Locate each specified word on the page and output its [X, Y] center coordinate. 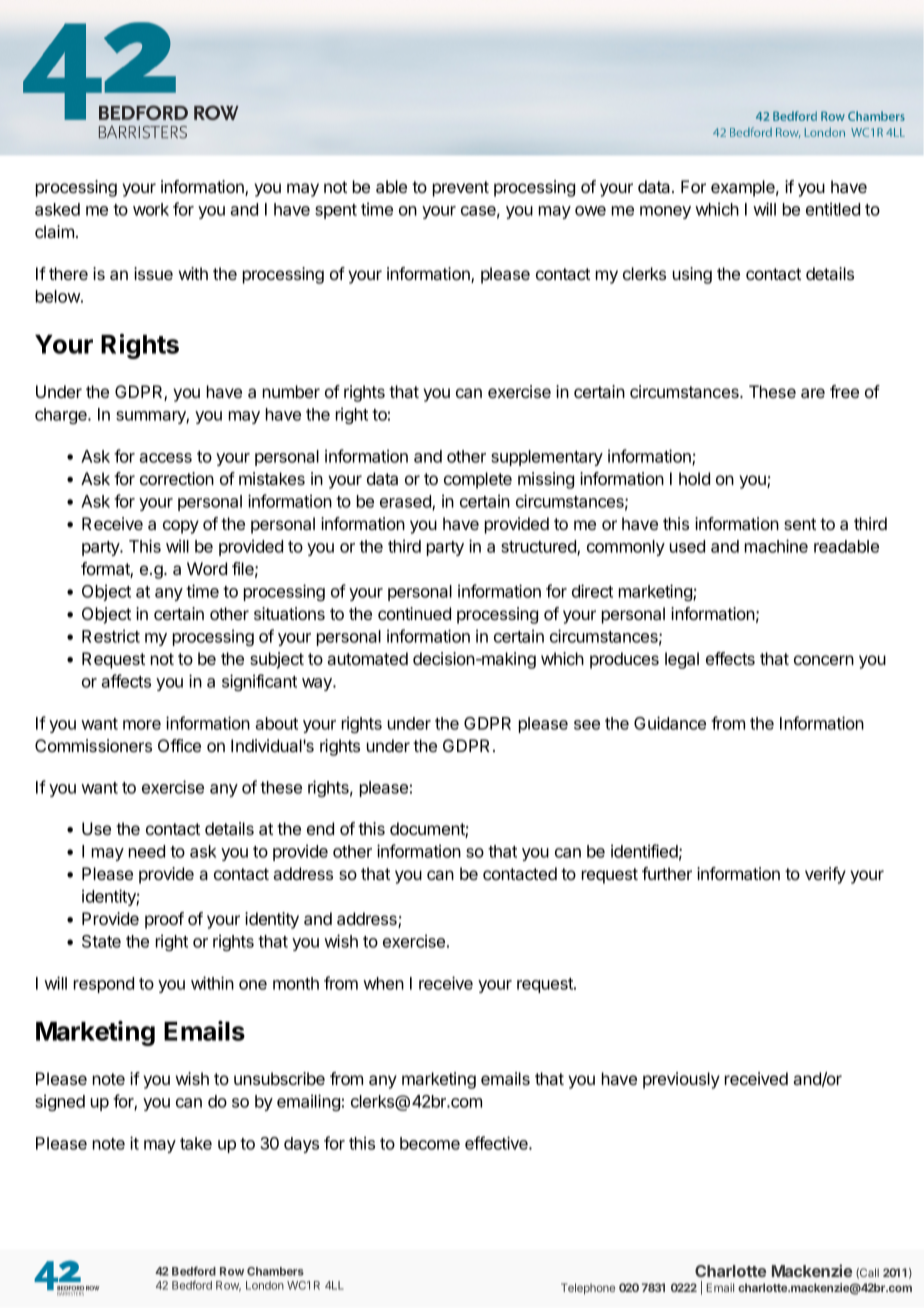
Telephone [588, 1289]
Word [207, 568]
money [665, 212]
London [265, 1285]
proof [164, 920]
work [151, 209]
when [383, 983]
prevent [461, 189]
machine [776, 546]
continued [414, 613]
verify [825, 875]
